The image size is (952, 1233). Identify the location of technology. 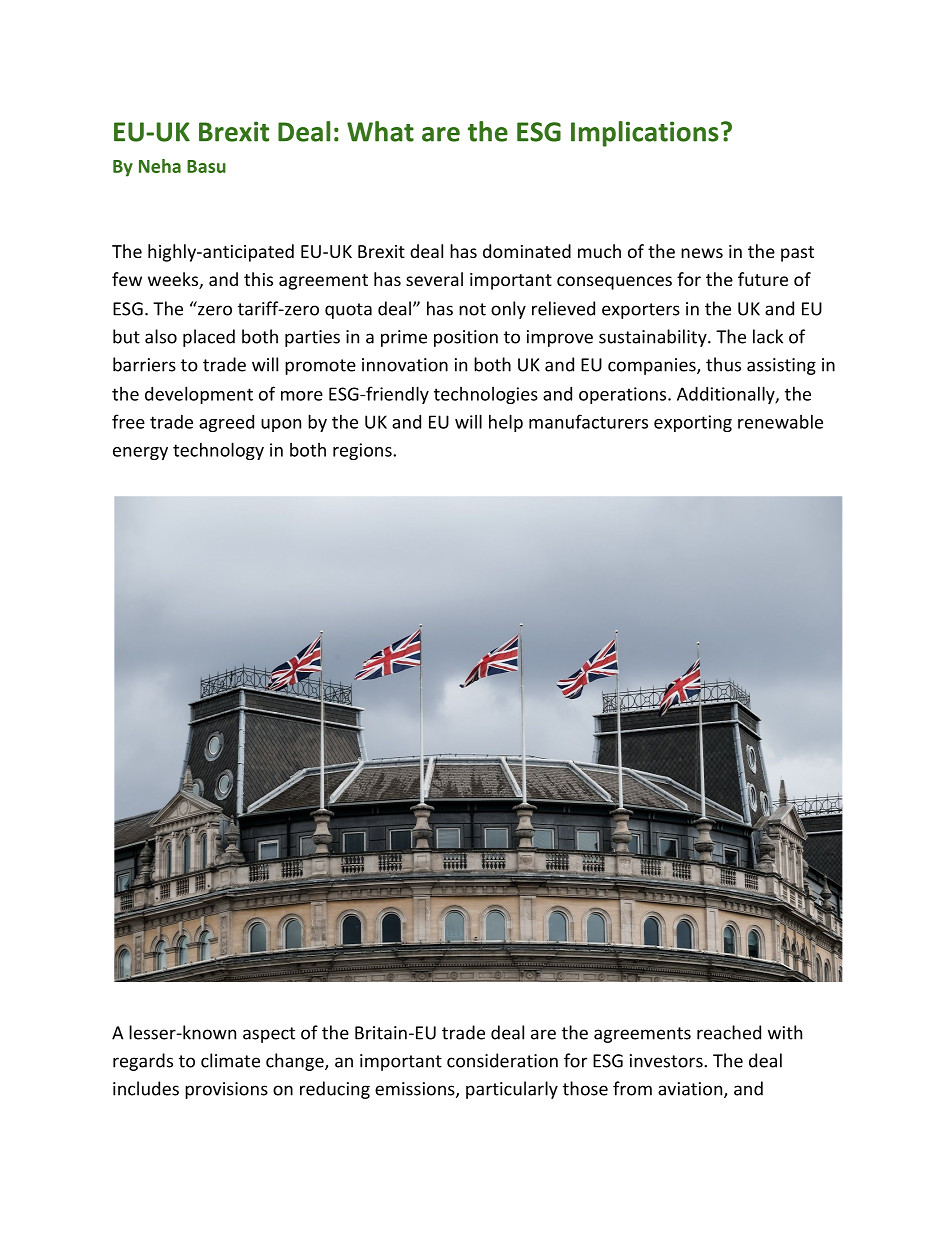
(218, 451).
